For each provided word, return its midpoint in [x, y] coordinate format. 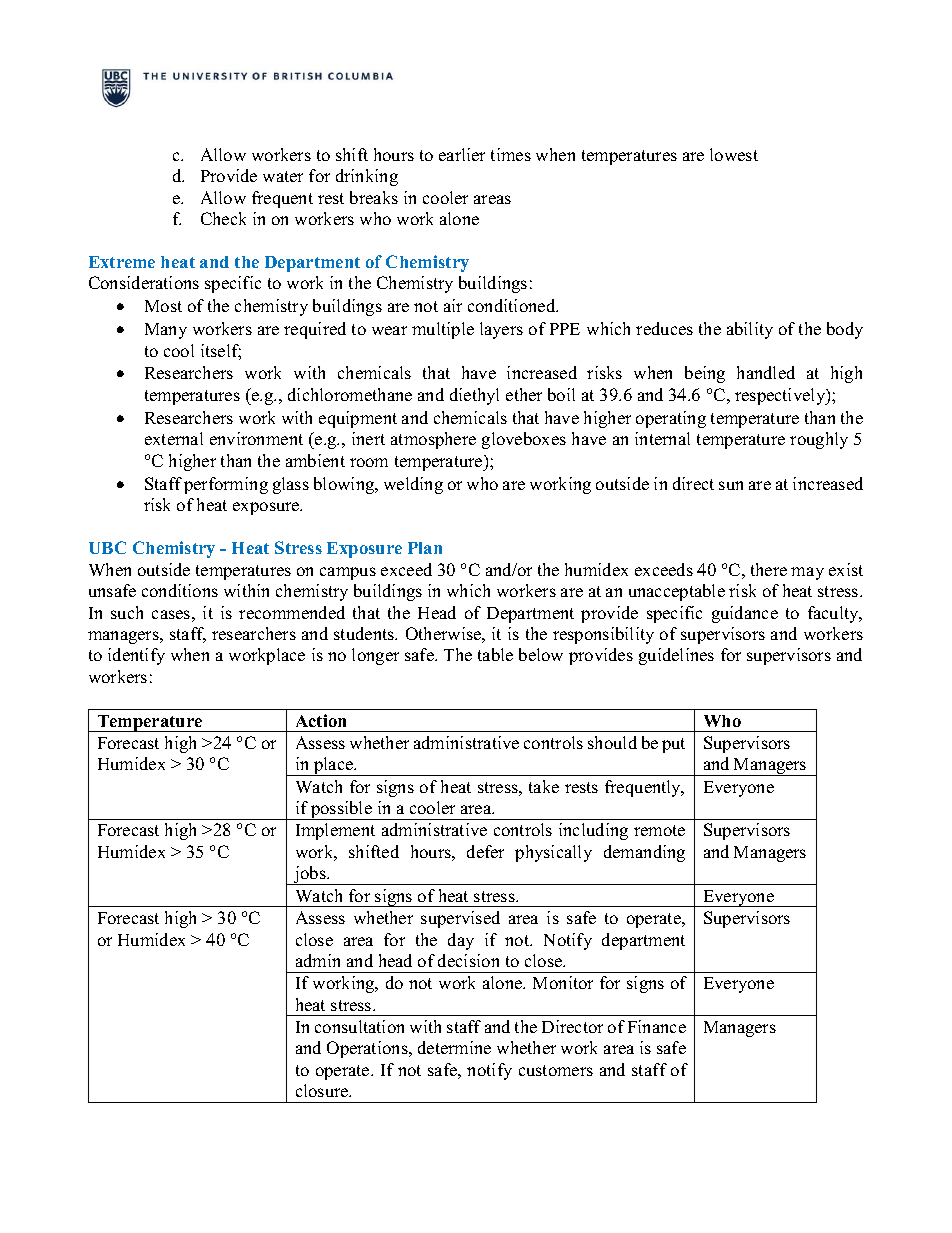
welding [413, 485]
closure [323, 1090]
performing [226, 485]
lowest [734, 154]
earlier [462, 154]
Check [223, 218]
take [544, 786]
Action [321, 720]
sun [731, 485]
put [673, 745]
